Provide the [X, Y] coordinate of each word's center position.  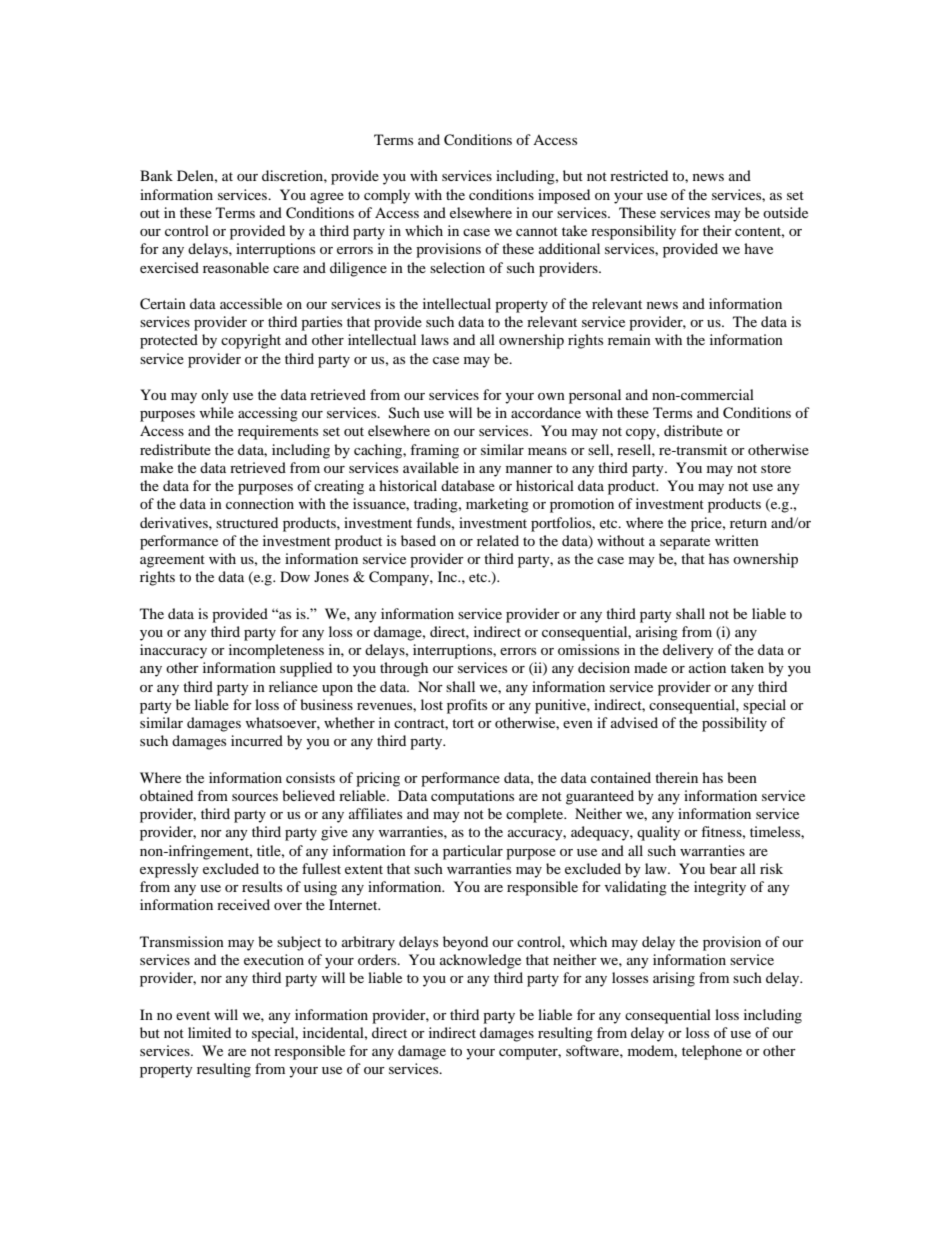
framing [434, 451]
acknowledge [480, 961]
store [776, 468]
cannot [537, 231]
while [217, 412]
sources [255, 797]
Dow [295, 576]
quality [658, 833]
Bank [156, 175]
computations [472, 797]
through [404, 669]
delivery [688, 651]
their [717, 230]
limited [209, 1032]
